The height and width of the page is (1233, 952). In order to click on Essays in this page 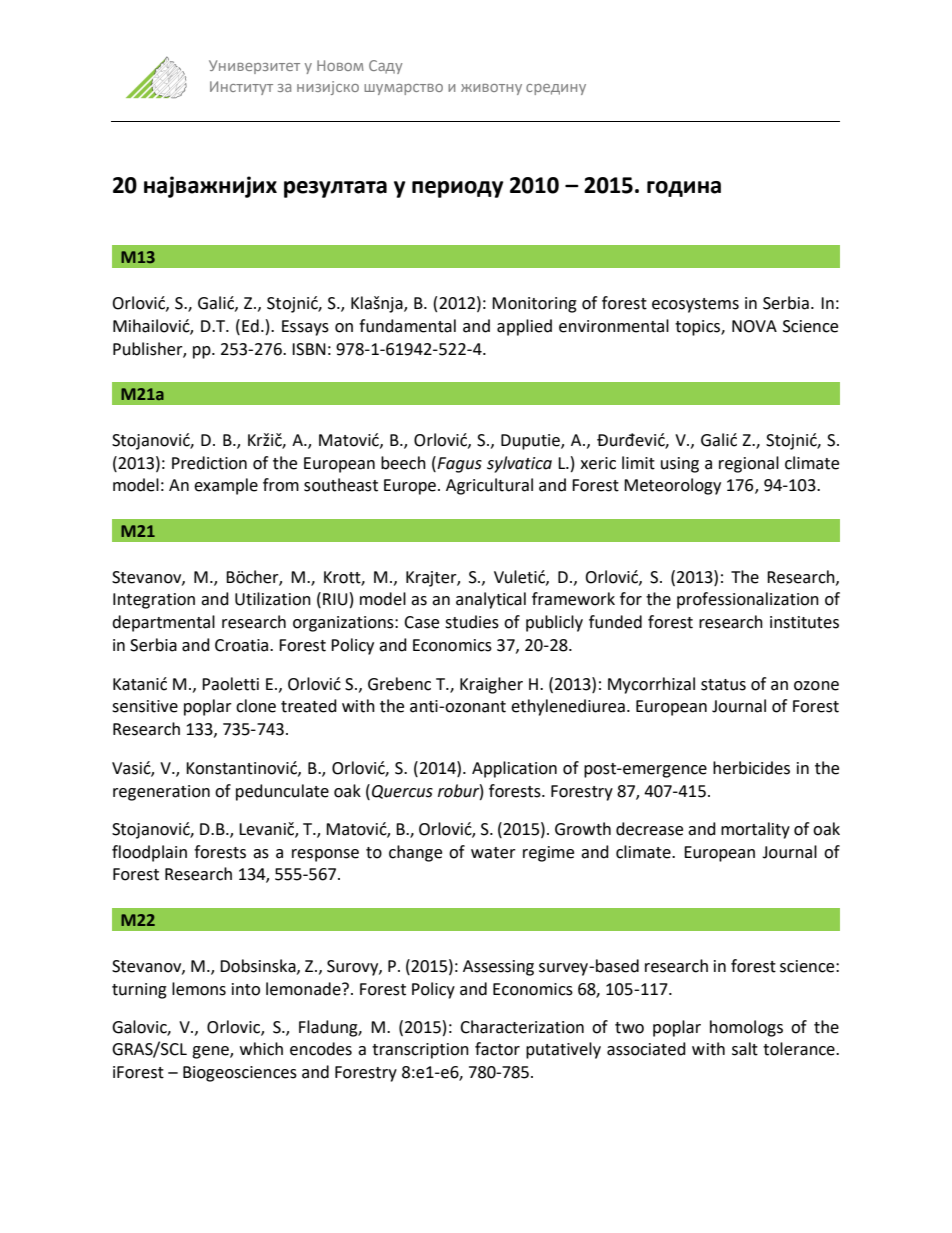, I will do `click(305, 328)`.
